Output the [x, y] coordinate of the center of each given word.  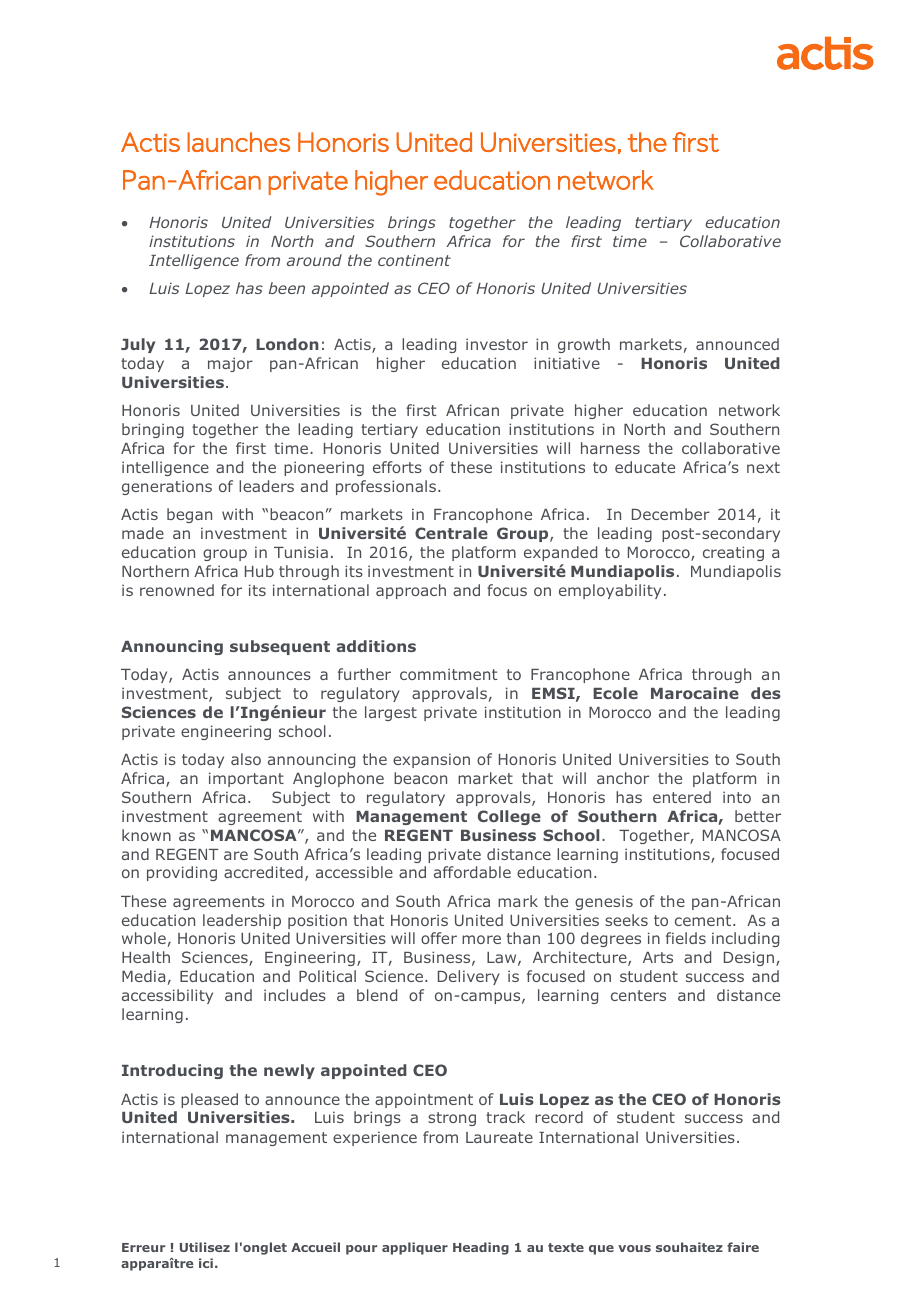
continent [414, 260]
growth [584, 345]
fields [686, 938]
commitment [448, 674]
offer [439, 938]
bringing [153, 430]
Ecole [615, 693]
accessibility [167, 996]
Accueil [315, 1247]
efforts [397, 467]
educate [645, 467]
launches [238, 142]
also [246, 759]
